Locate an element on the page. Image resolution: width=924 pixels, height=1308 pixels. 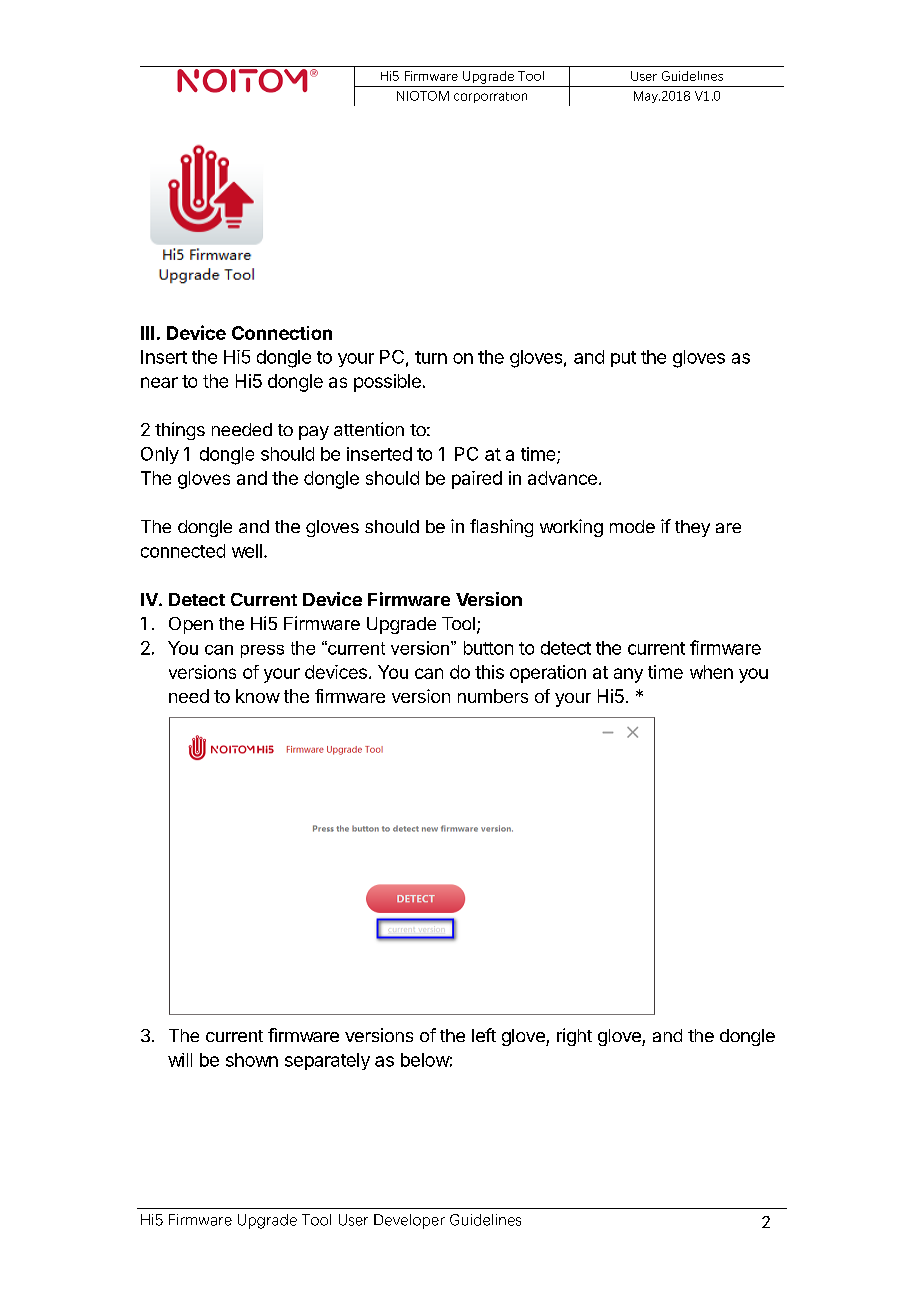
separately is located at coordinates (327, 1061).
